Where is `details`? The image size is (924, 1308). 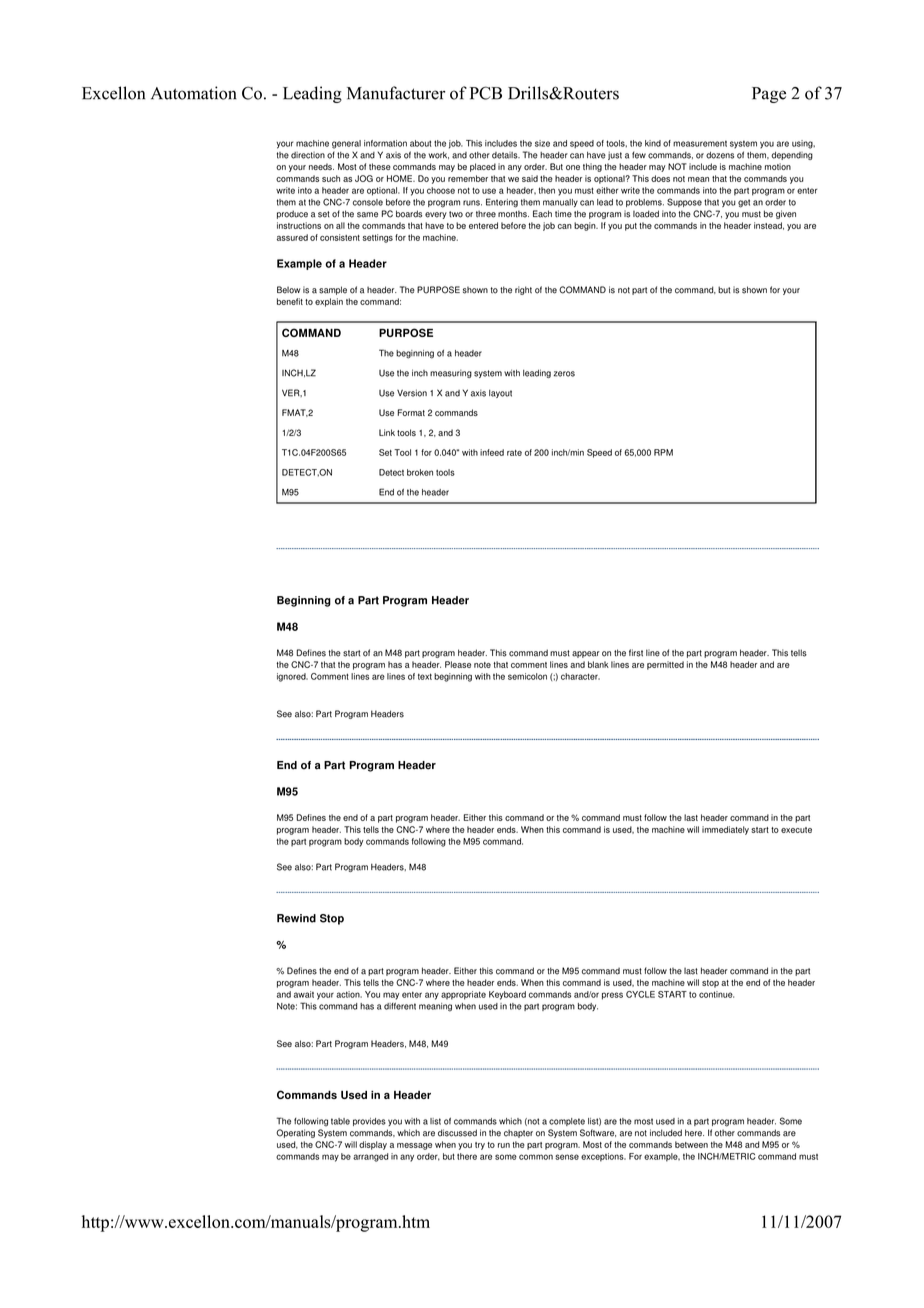 details is located at coordinates (506, 155).
